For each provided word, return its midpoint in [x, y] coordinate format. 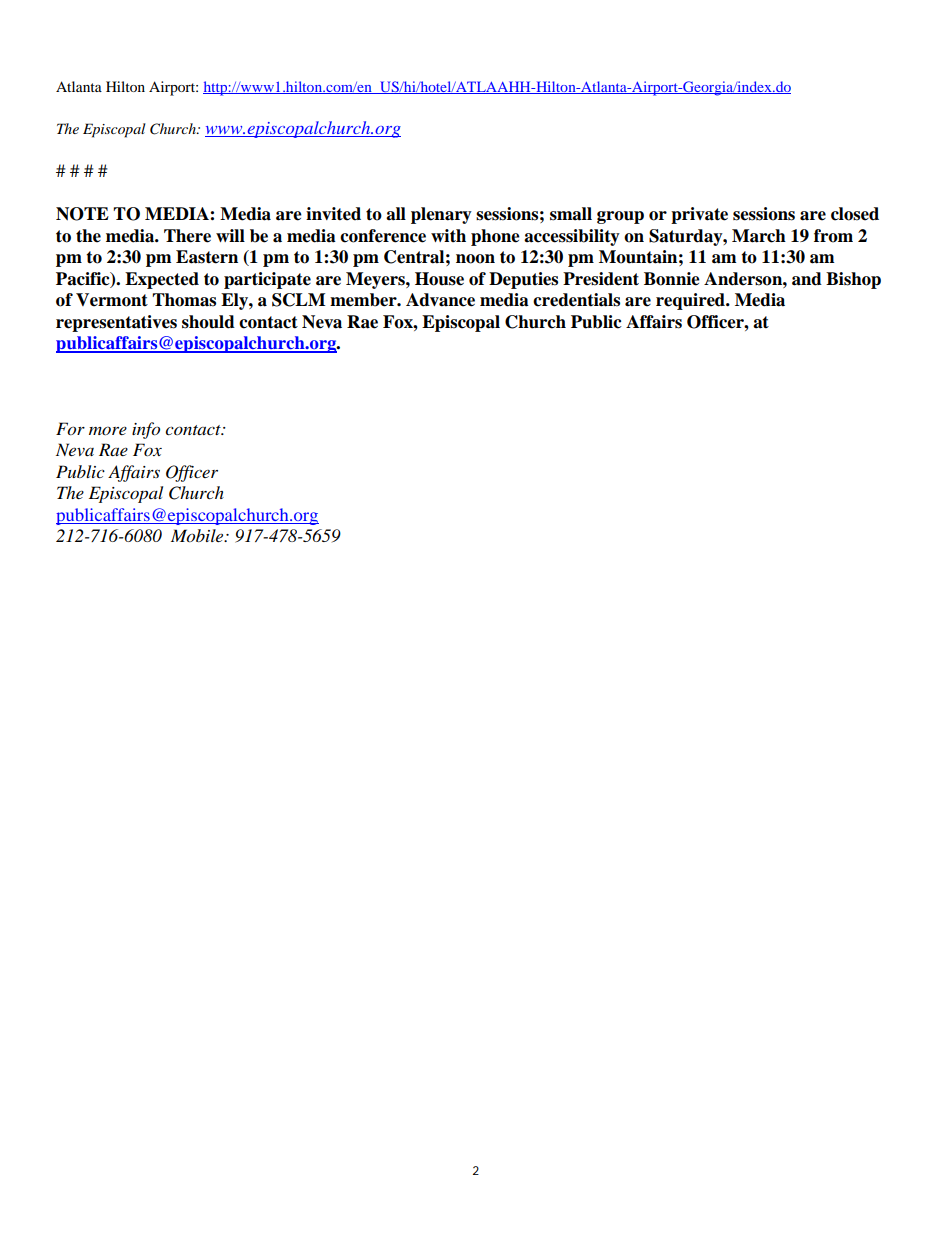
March [759, 236]
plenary [441, 215]
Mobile [198, 536]
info [146, 430]
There [187, 236]
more [108, 430]
